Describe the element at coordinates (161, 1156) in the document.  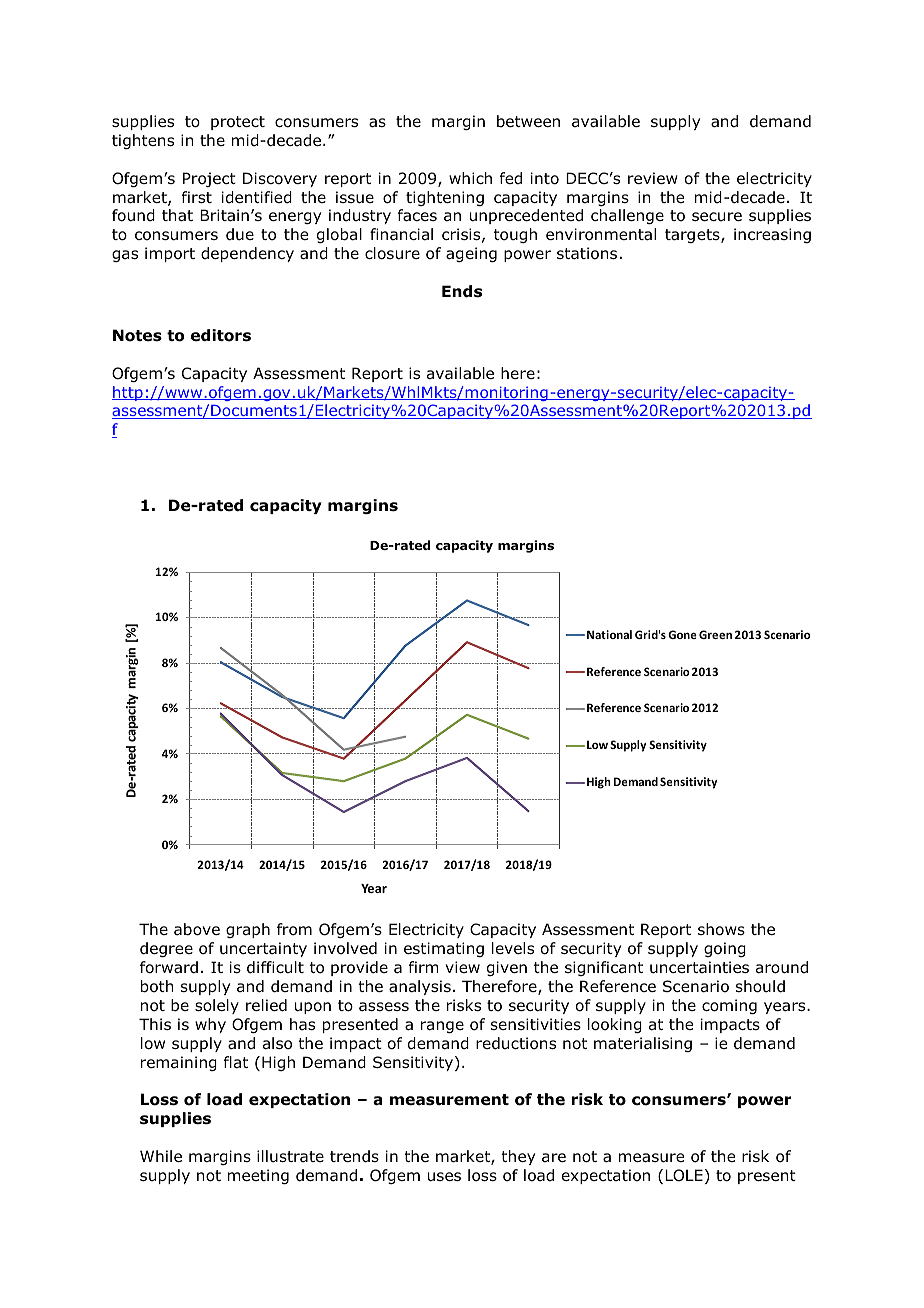
I see `While` at that location.
